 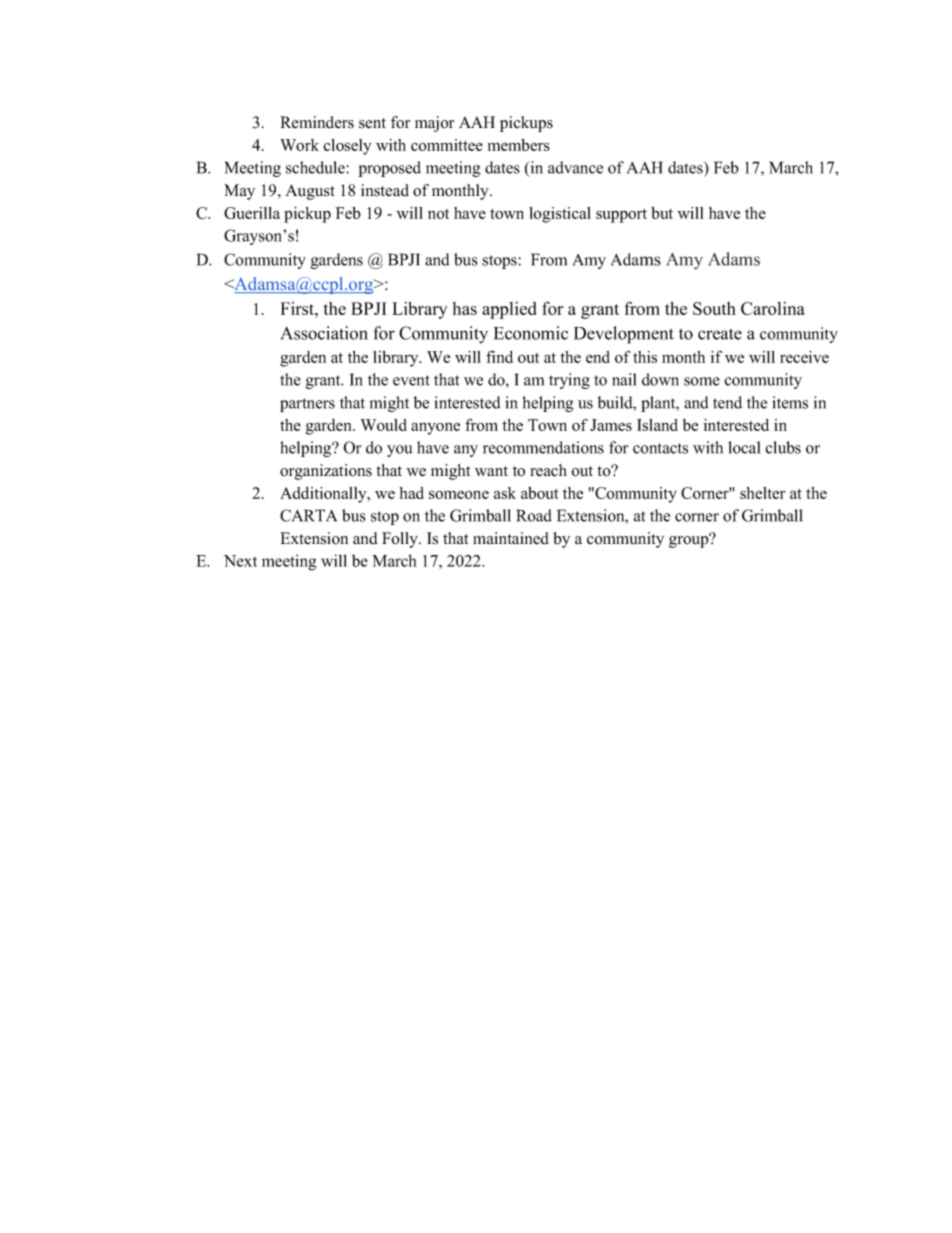 What do you see at coordinates (240, 561) in the screenshot?
I see `Next` at bounding box center [240, 561].
